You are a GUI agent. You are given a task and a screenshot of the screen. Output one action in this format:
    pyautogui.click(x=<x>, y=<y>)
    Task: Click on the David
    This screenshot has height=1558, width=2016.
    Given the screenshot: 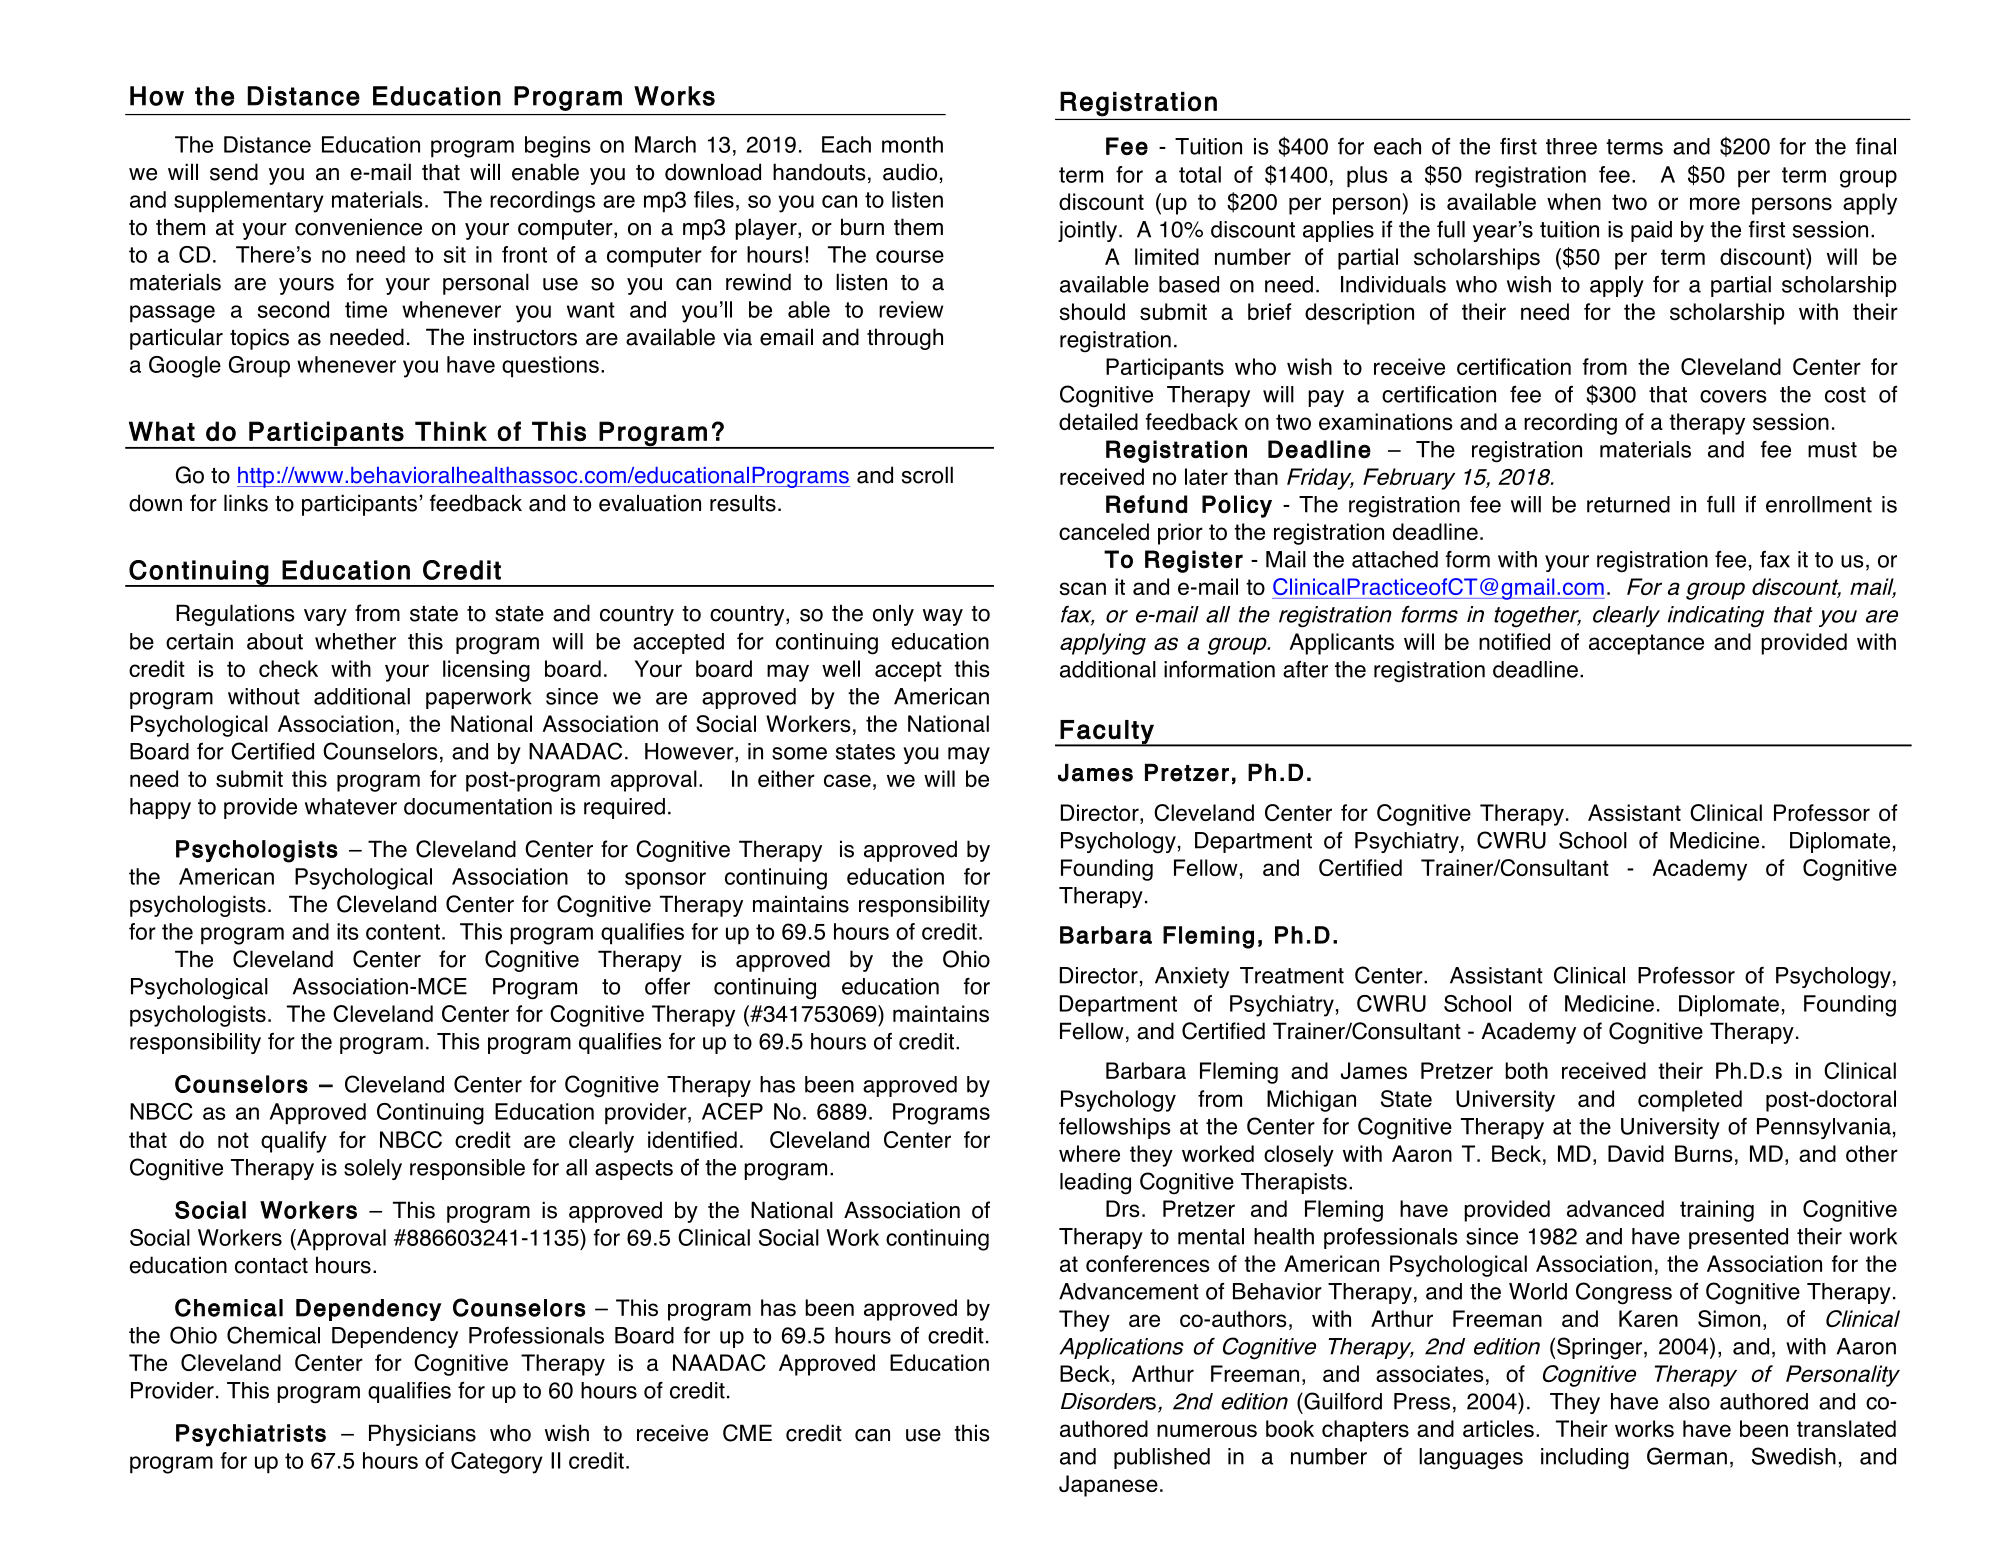 What is the action you would take?
    pyautogui.click(x=1636, y=1153)
